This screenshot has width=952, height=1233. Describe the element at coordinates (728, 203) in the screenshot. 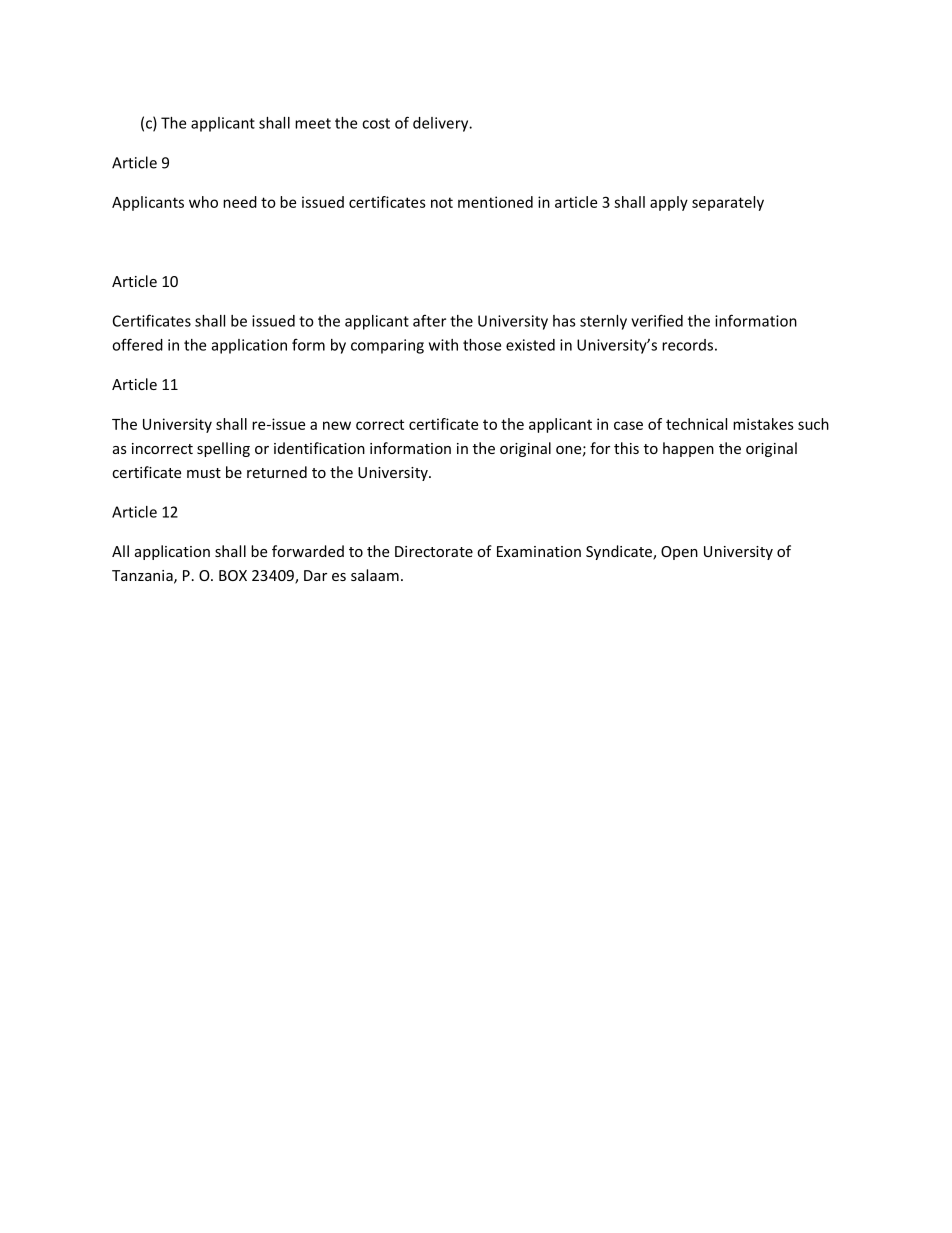

I see `separately` at that location.
